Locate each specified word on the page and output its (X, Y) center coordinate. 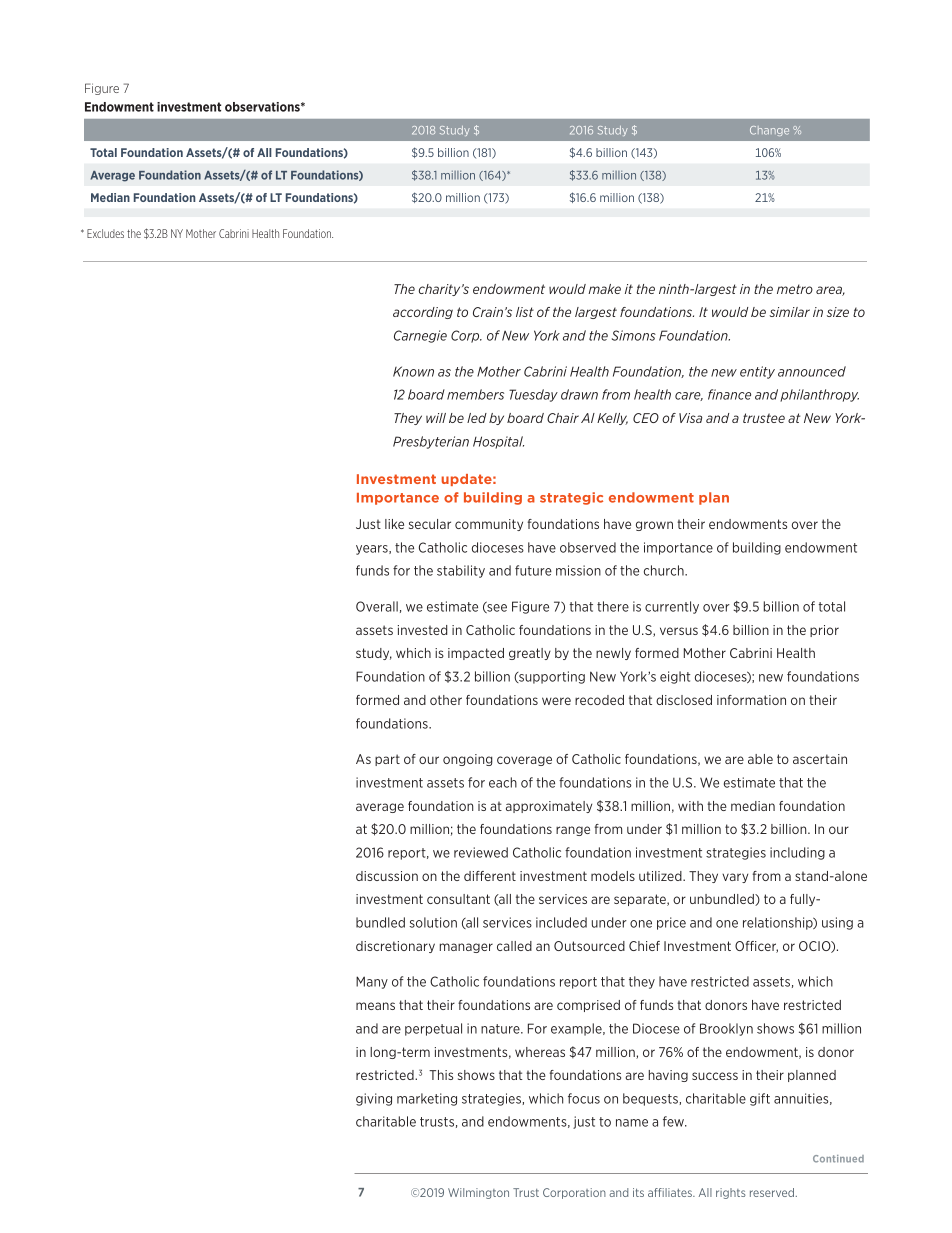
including (797, 853)
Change (769, 131)
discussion (387, 876)
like (394, 524)
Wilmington (478, 1193)
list (525, 312)
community (489, 525)
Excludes (105, 233)
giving (374, 1099)
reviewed (481, 852)
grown (654, 526)
